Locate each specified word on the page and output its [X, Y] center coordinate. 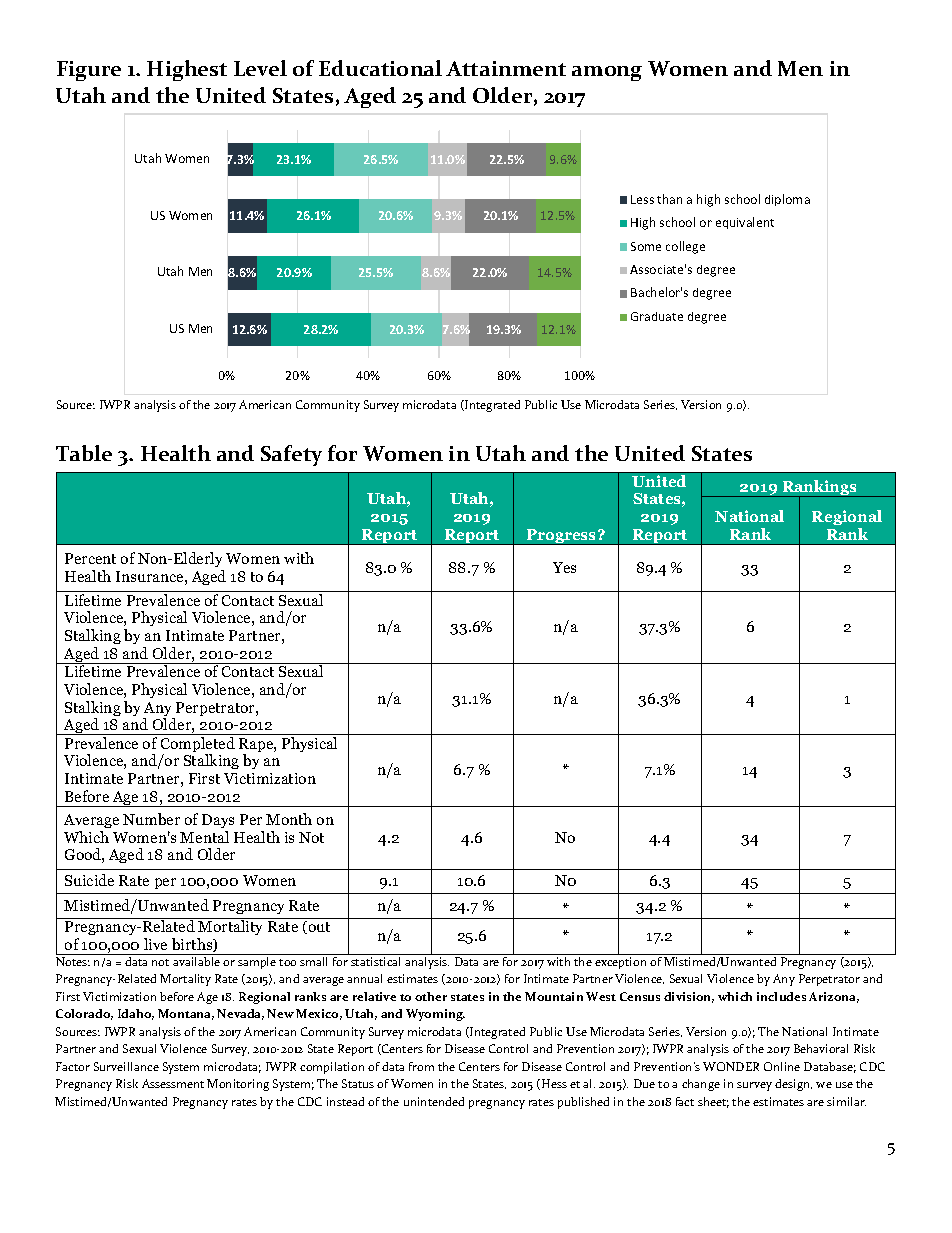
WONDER [731, 1066]
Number [151, 819]
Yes [564, 567]
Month [289, 819]
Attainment [506, 68]
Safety [291, 455]
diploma [787, 200]
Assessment [173, 1083]
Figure [89, 71]
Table [84, 453]
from [421, 1066]
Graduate [657, 316]
